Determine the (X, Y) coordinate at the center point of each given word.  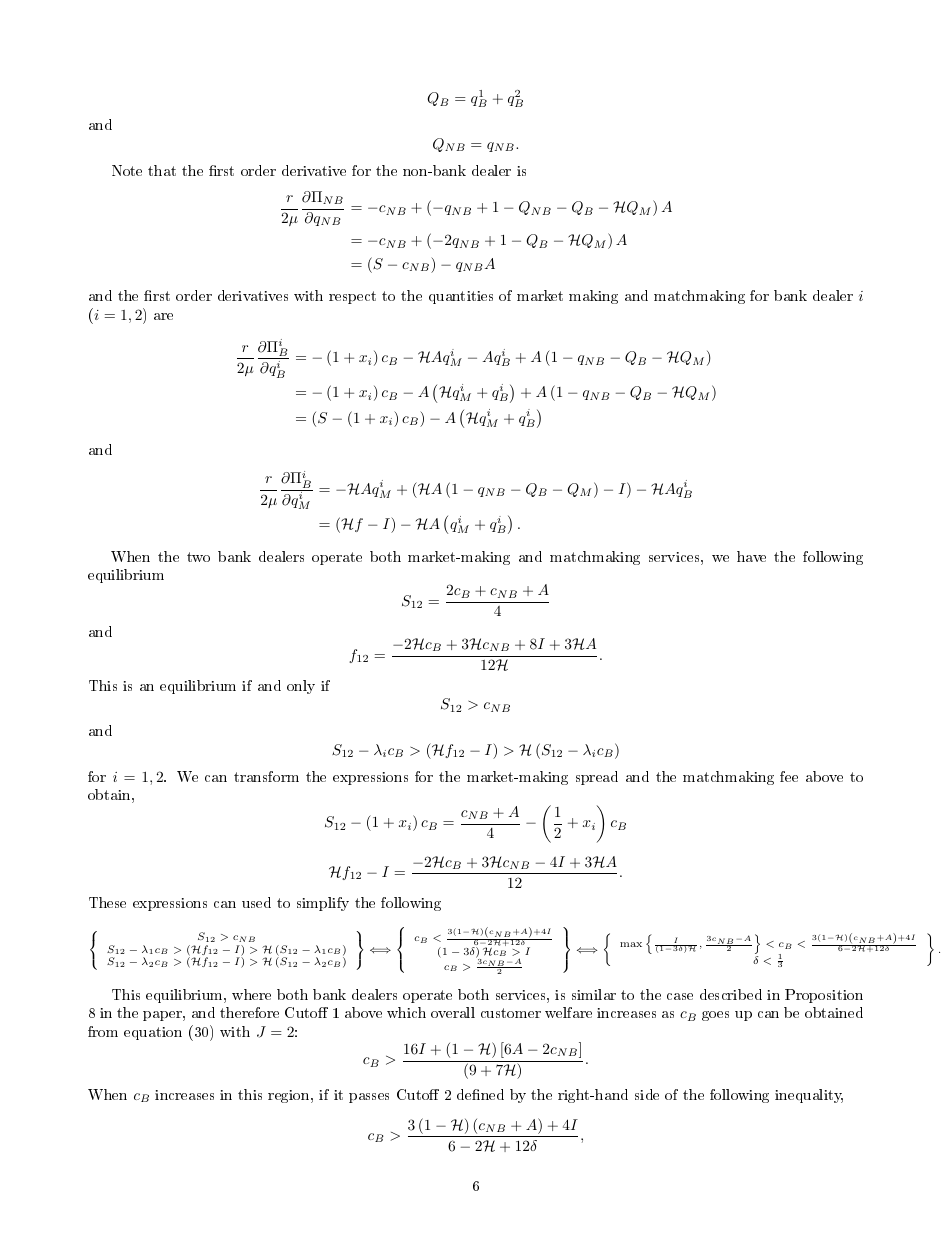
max (631, 944)
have (751, 556)
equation (153, 1033)
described (731, 994)
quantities (461, 297)
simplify (323, 904)
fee (789, 776)
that (162, 170)
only (301, 687)
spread (597, 778)
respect (352, 297)
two (198, 557)
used (256, 902)
